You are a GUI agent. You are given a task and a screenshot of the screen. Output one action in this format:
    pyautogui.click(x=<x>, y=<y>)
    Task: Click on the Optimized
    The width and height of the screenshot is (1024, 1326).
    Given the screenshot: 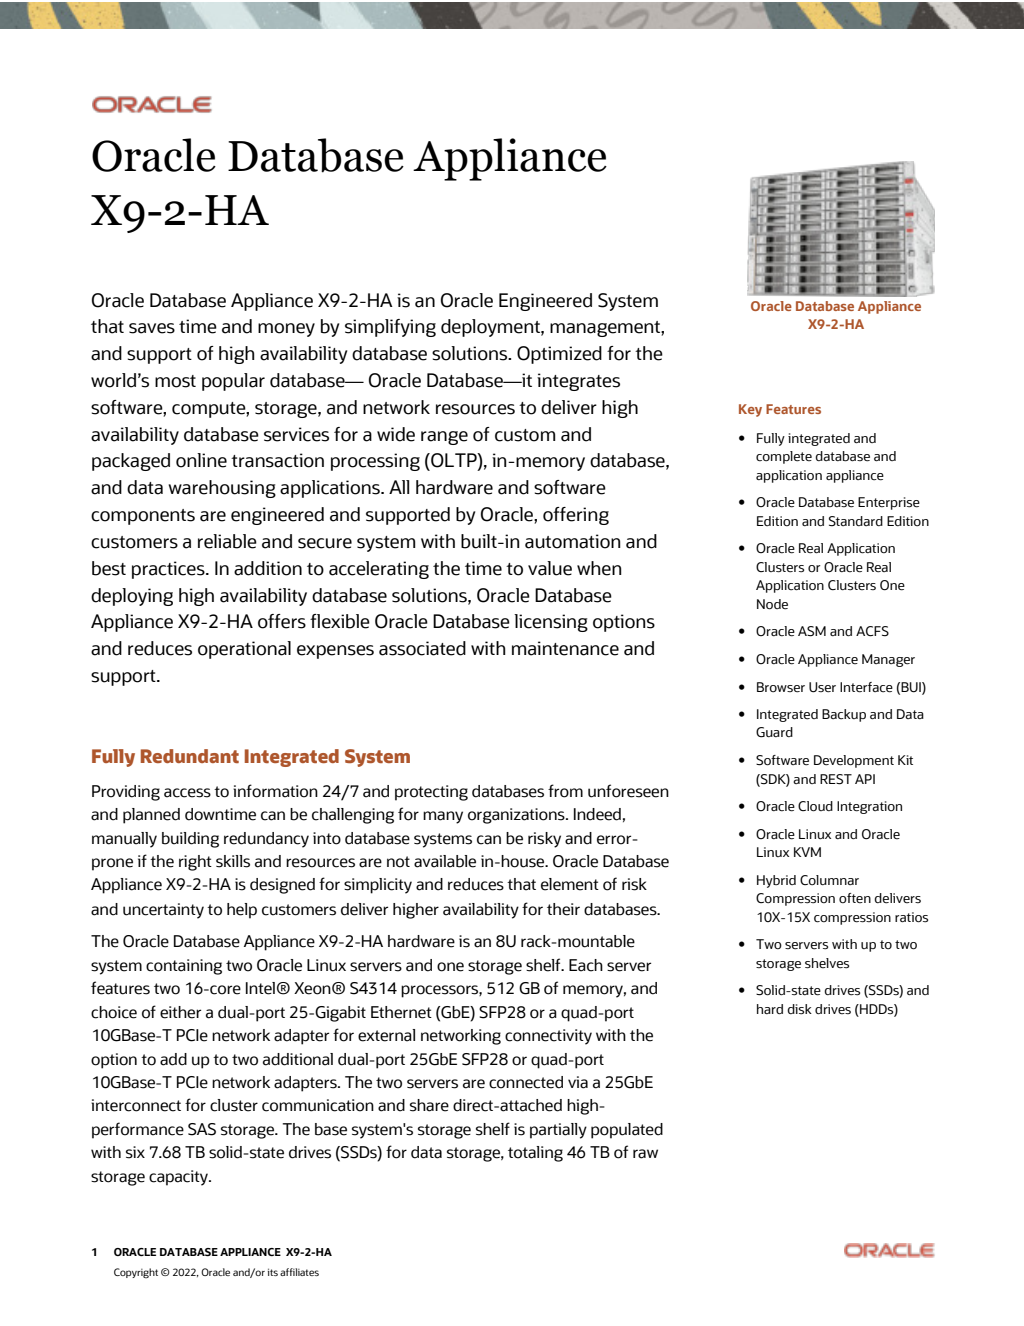 What is the action you would take?
    pyautogui.click(x=559, y=355)
